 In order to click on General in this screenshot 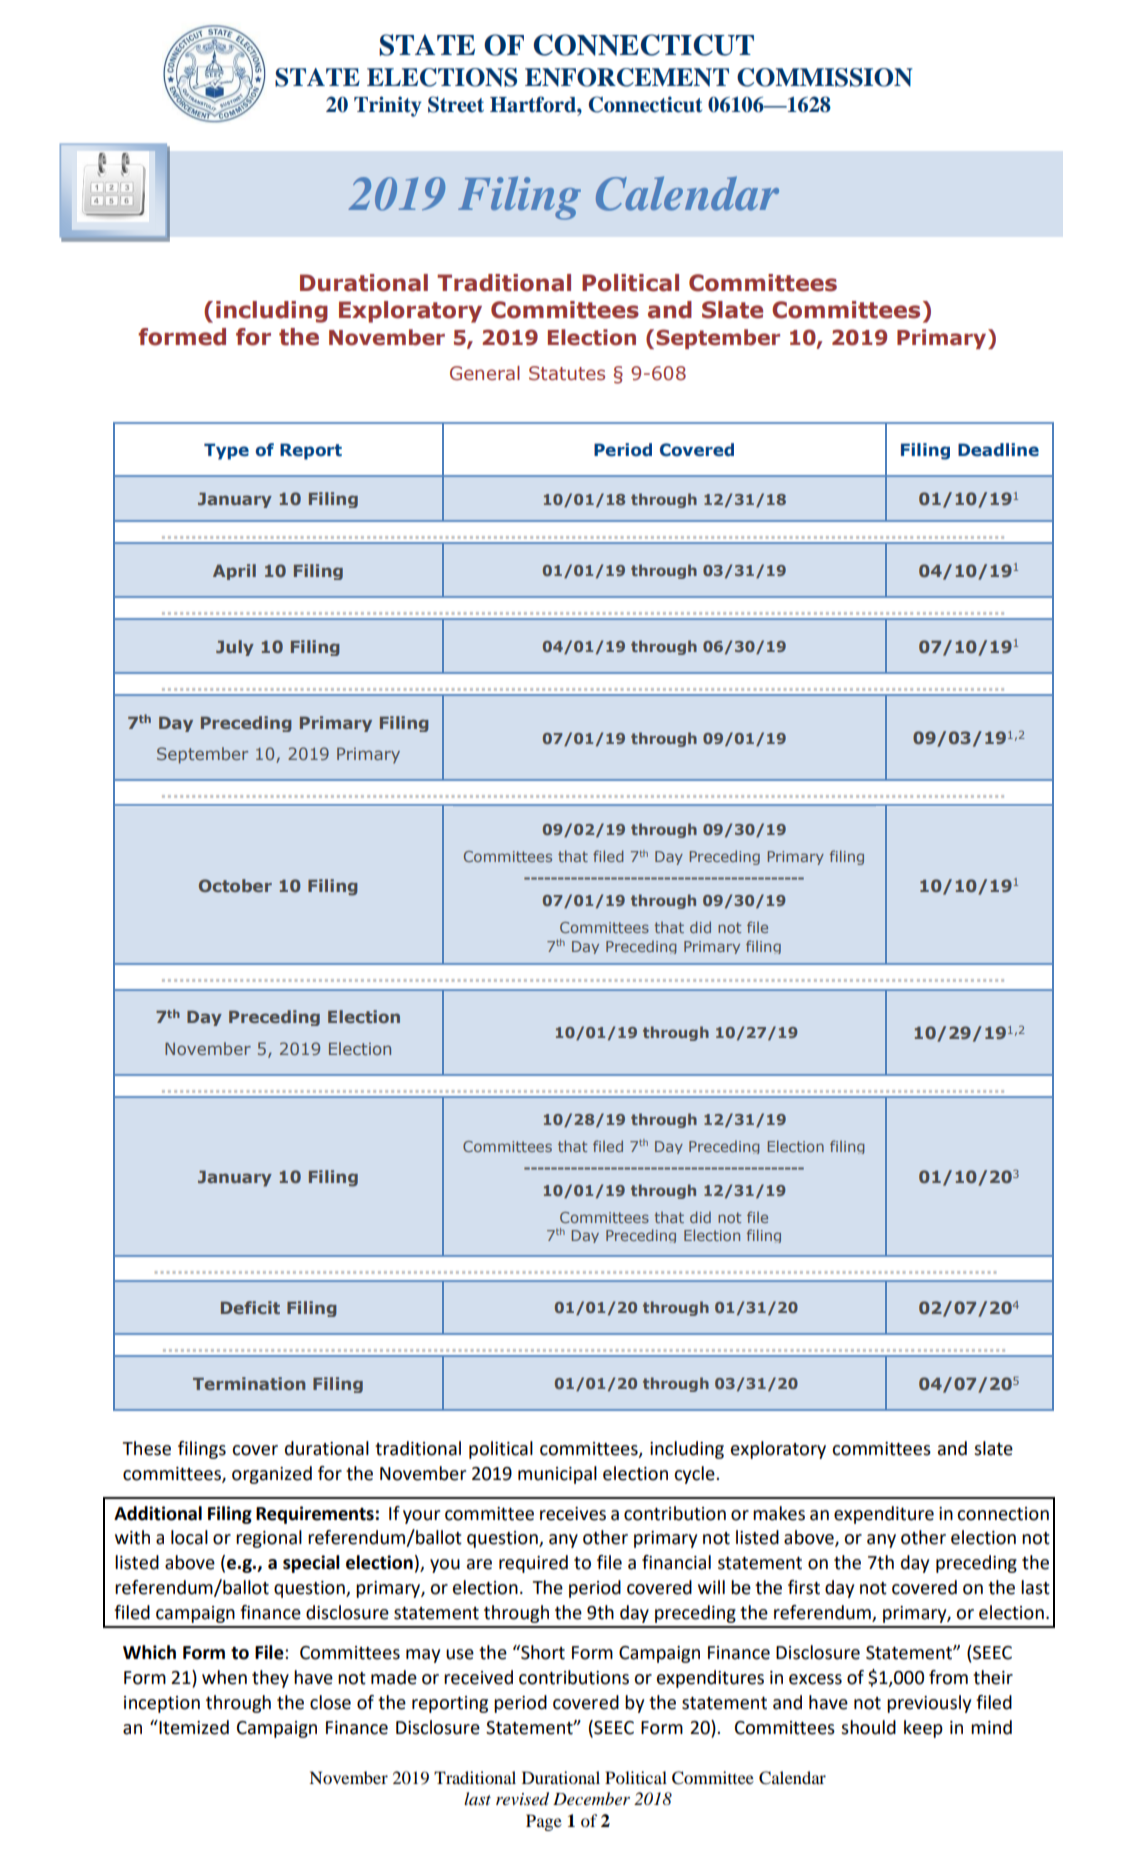, I will do `click(485, 373)`.
